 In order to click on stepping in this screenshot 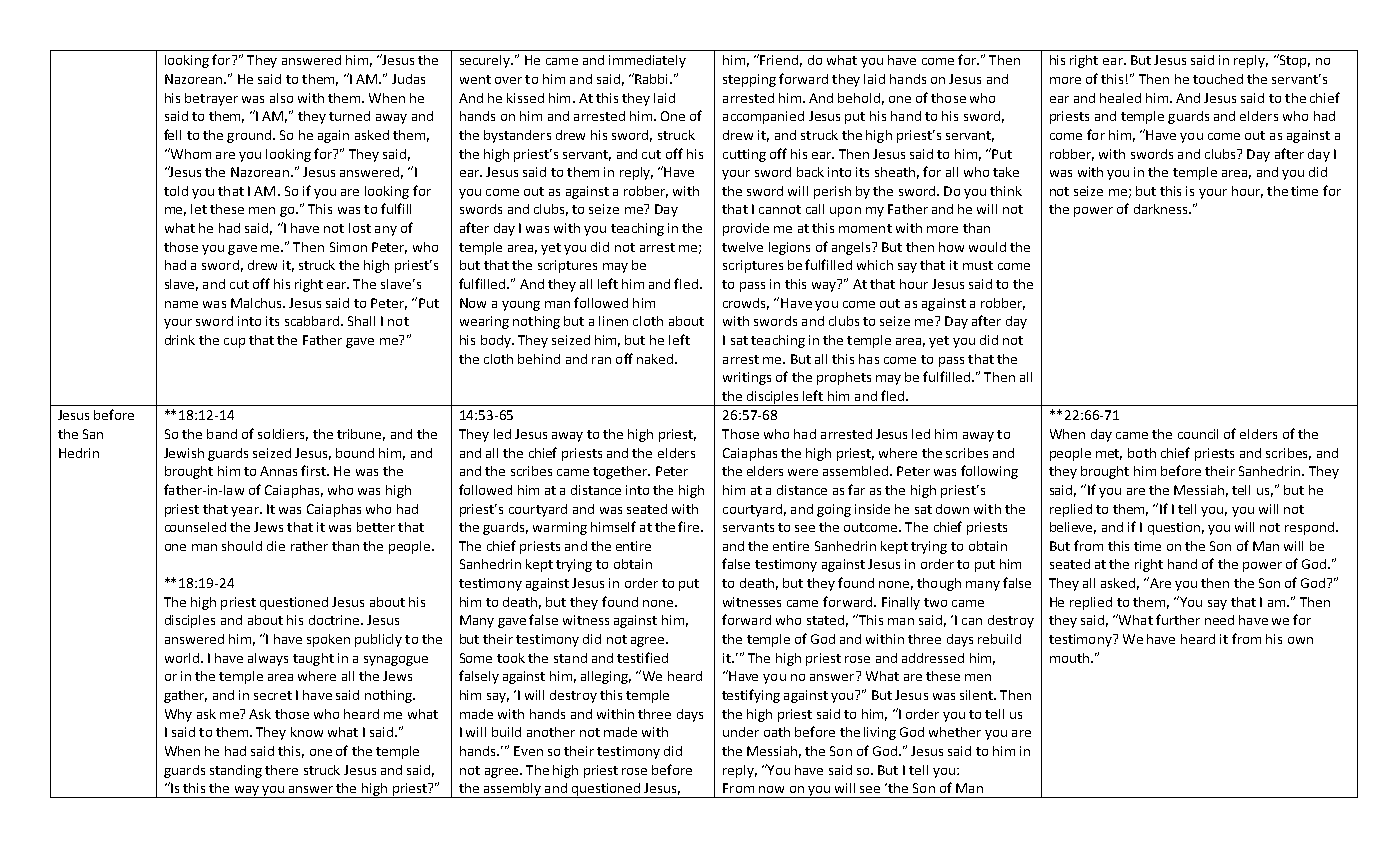, I will do `click(749, 80)`.
